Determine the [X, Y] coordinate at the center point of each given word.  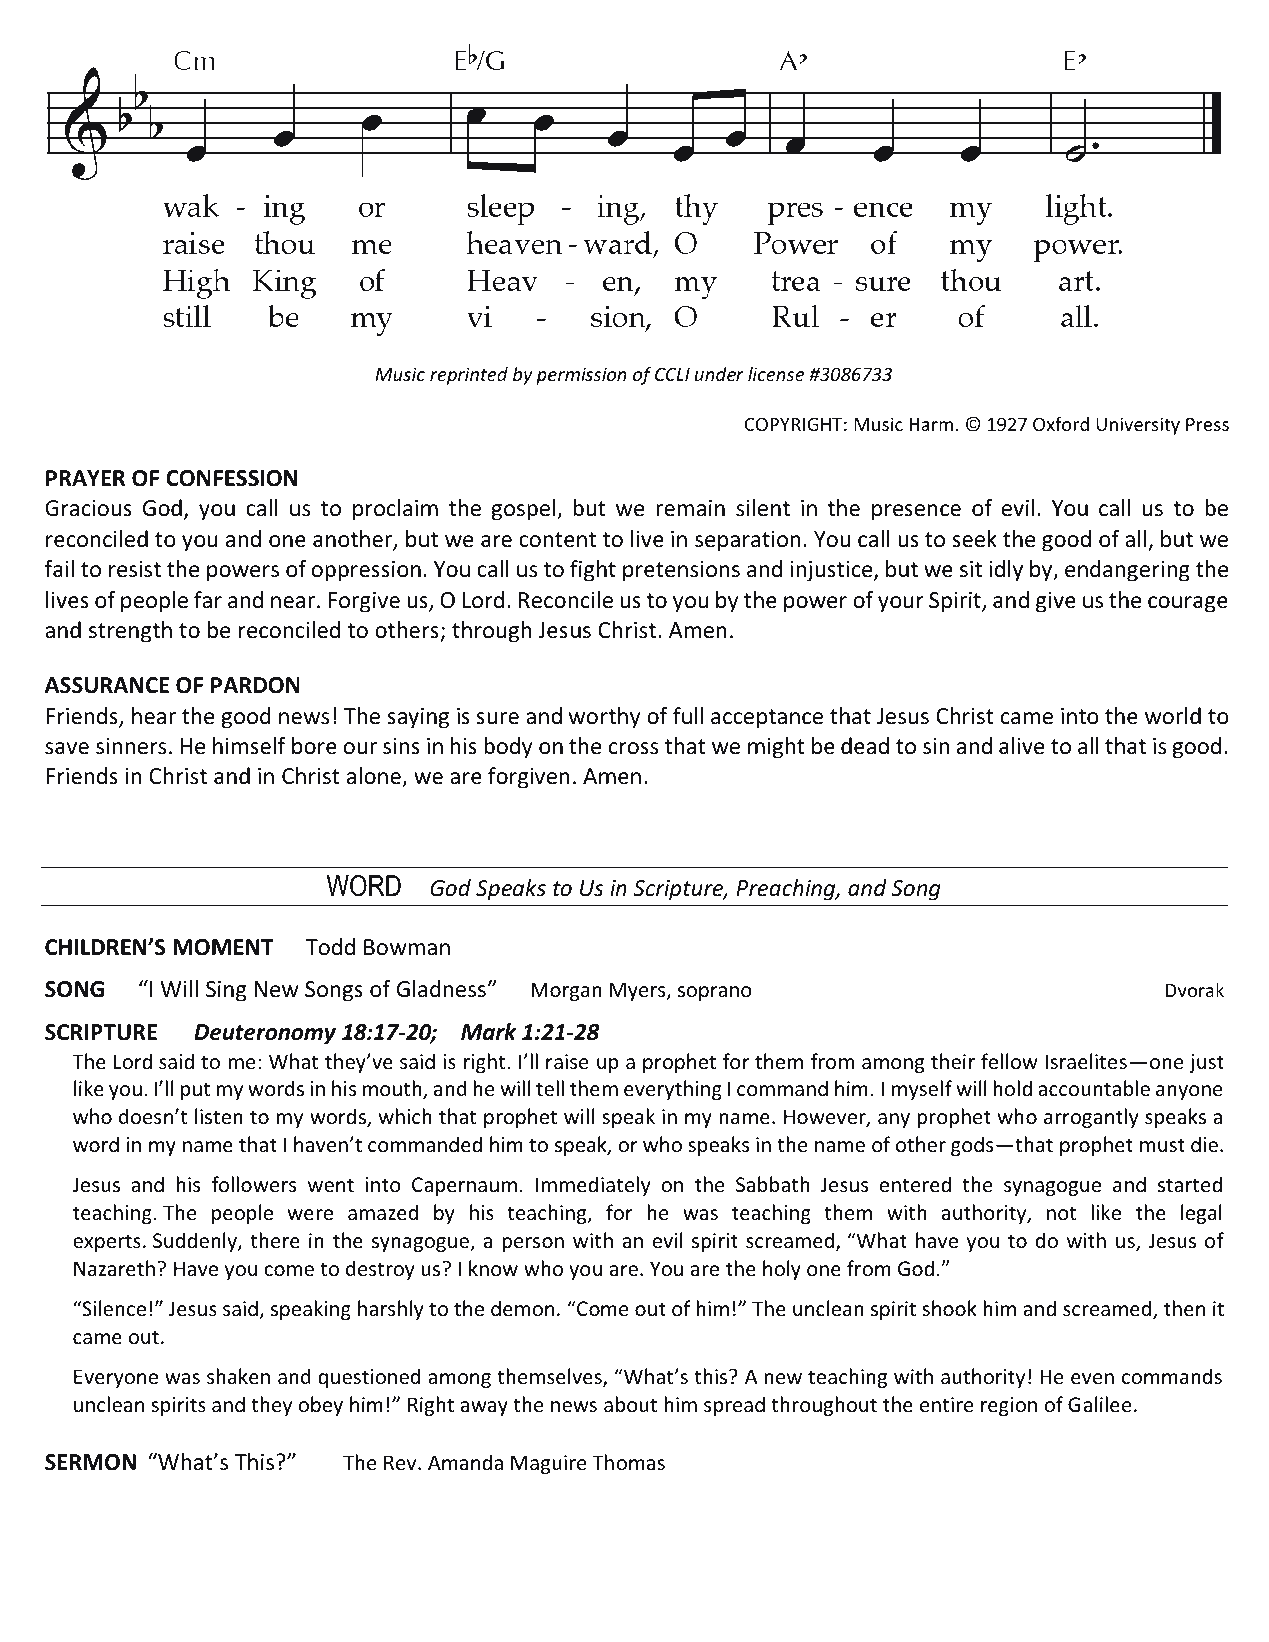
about [630, 1404]
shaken [238, 1376]
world [1173, 716]
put [195, 1091]
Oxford [1061, 424]
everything [673, 1090]
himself [249, 746]
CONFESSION [231, 478]
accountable [1094, 1088]
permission [581, 376]
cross [633, 748]
